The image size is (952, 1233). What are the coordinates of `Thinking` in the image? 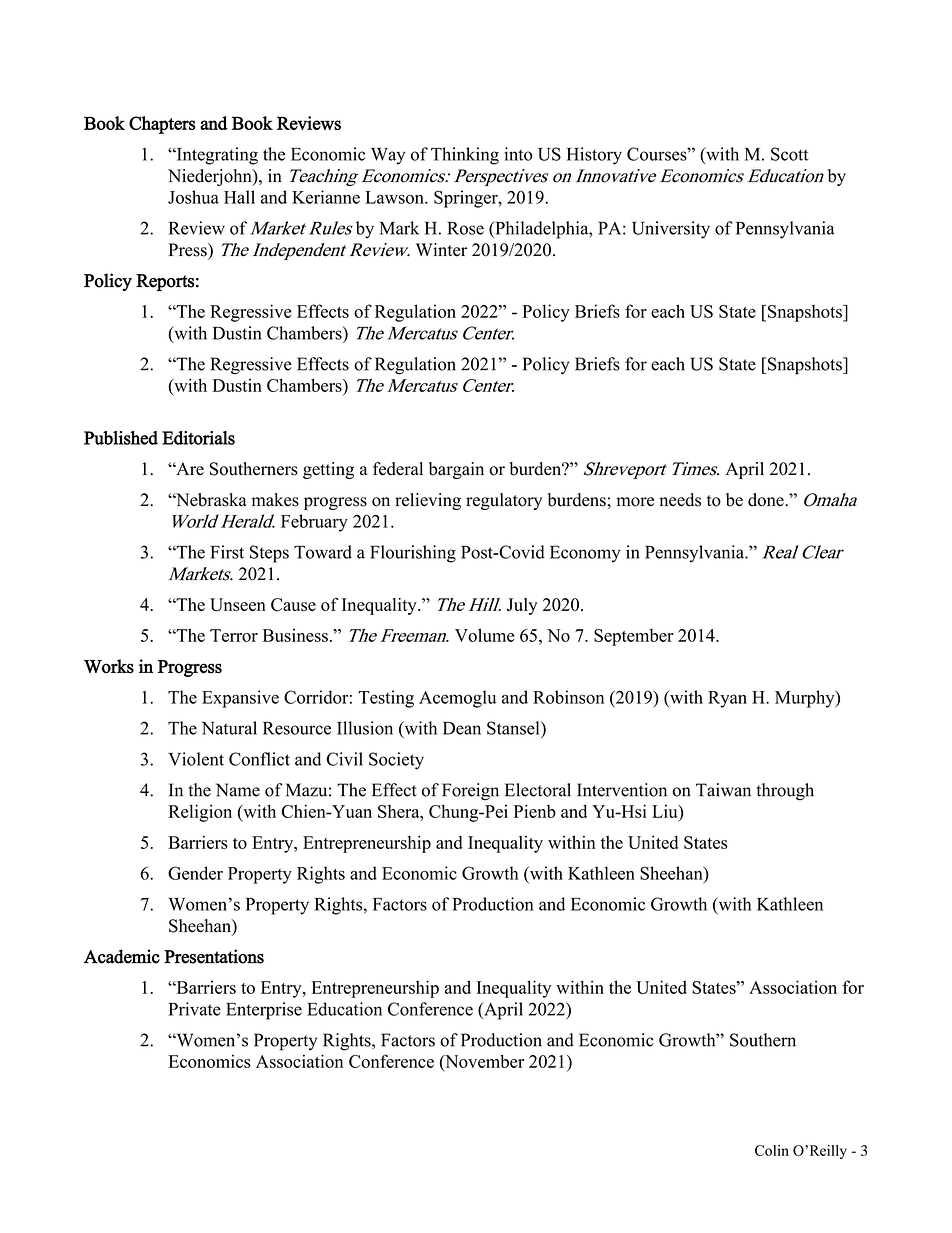 It's located at (465, 156).
